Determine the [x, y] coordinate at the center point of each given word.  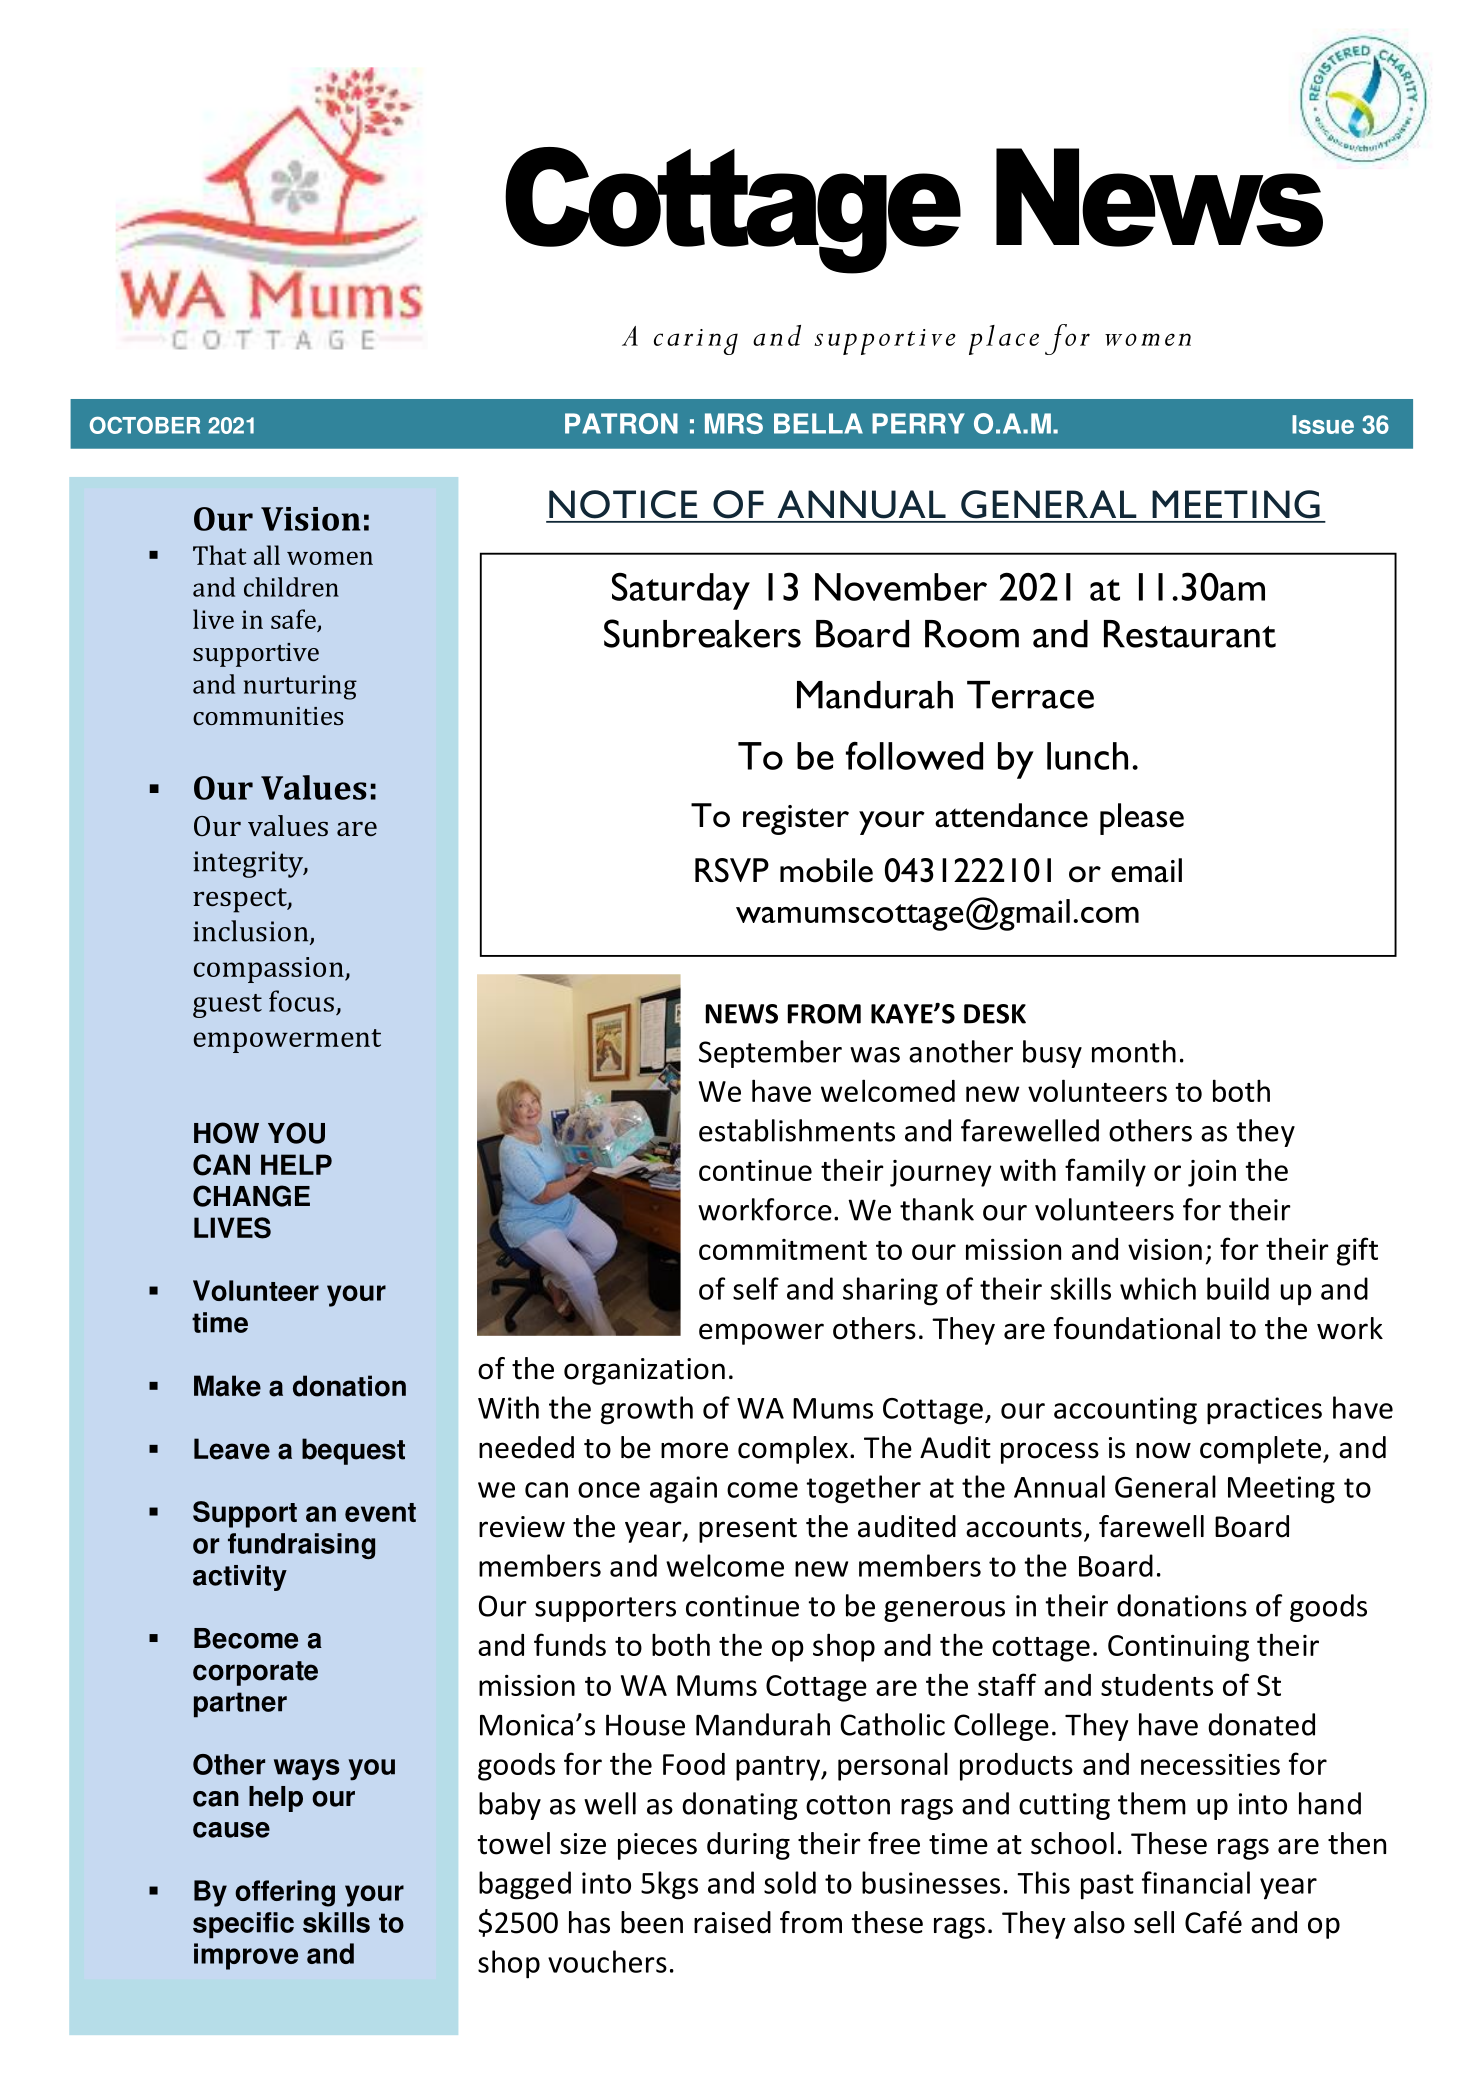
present [748, 1530]
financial [1196, 1882]
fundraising [301, 1546]
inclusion [252, 932]
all [267, 555]
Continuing [1178, 1648]
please [1142, 819]
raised [732, 1922]
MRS [734, 423]
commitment [783, 1249]
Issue [1323, 424]
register [796, 820]
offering [285, 1893]
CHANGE [251, 1196]
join [1212, 1173]
